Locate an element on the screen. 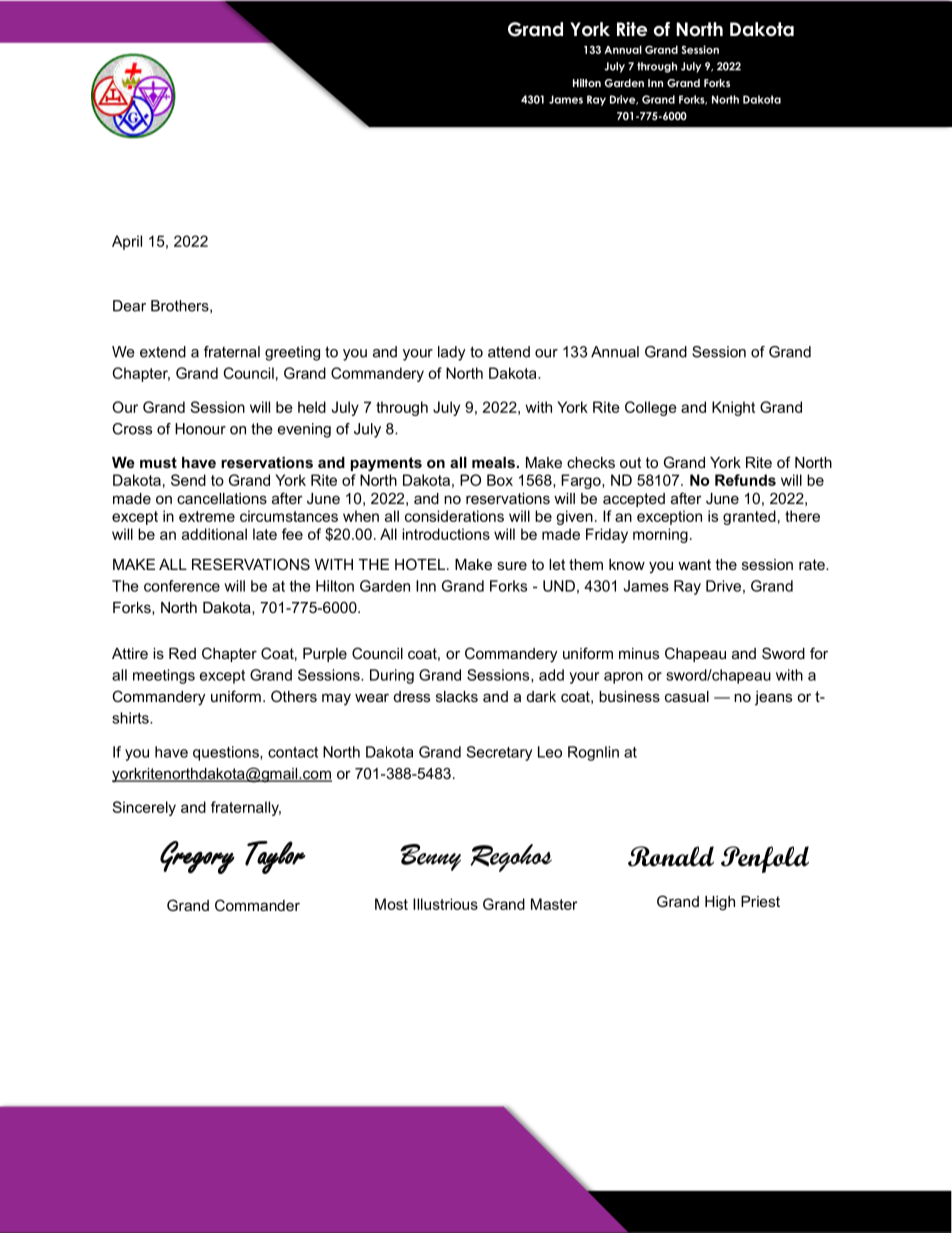 This screenshot has width=952, height=1233. attend is located at coordinates (509, 352).
